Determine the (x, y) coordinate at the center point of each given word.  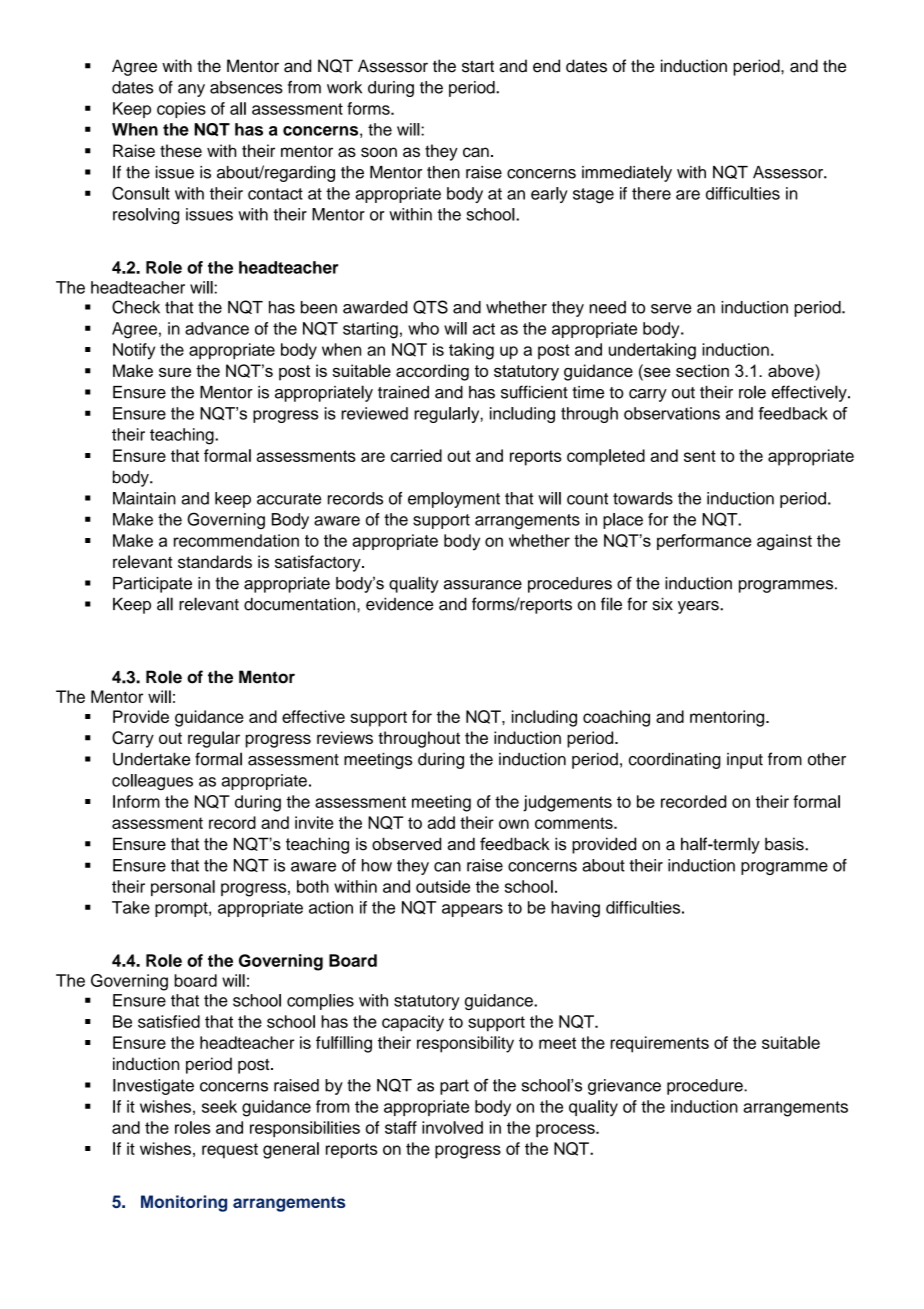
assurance (483, 585)
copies (181, 110)
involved (452, 1127)
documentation (301, 604)
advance (217, 328)
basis (785, 844)
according (432, 372)
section (702, 370)
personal (183, 888)
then (443, 172)
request (230, 1151)
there (651, 193)
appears (472, 910)
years (699, 607)
